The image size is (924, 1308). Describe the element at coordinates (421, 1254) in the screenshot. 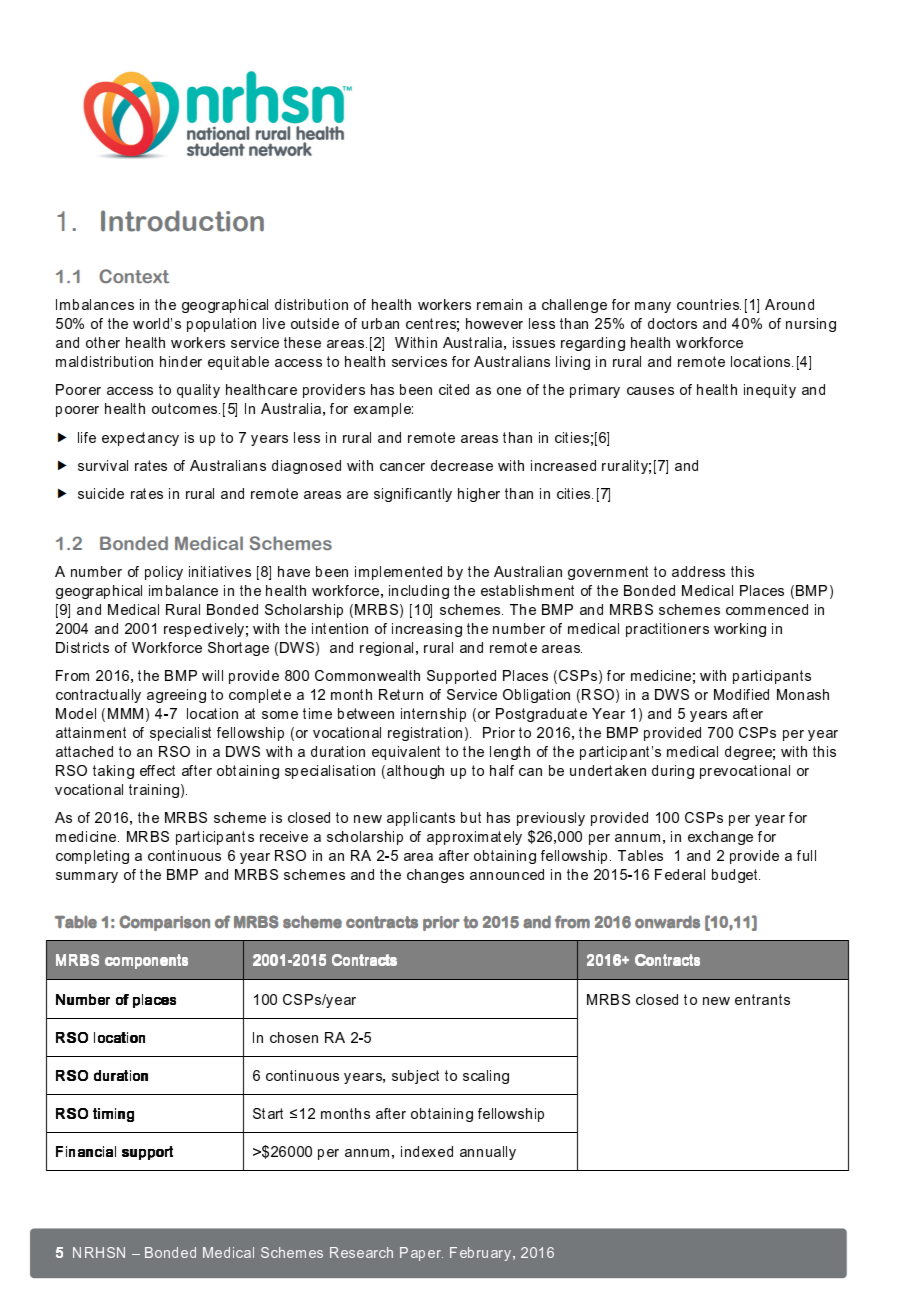

I see `Paper` at that location.
